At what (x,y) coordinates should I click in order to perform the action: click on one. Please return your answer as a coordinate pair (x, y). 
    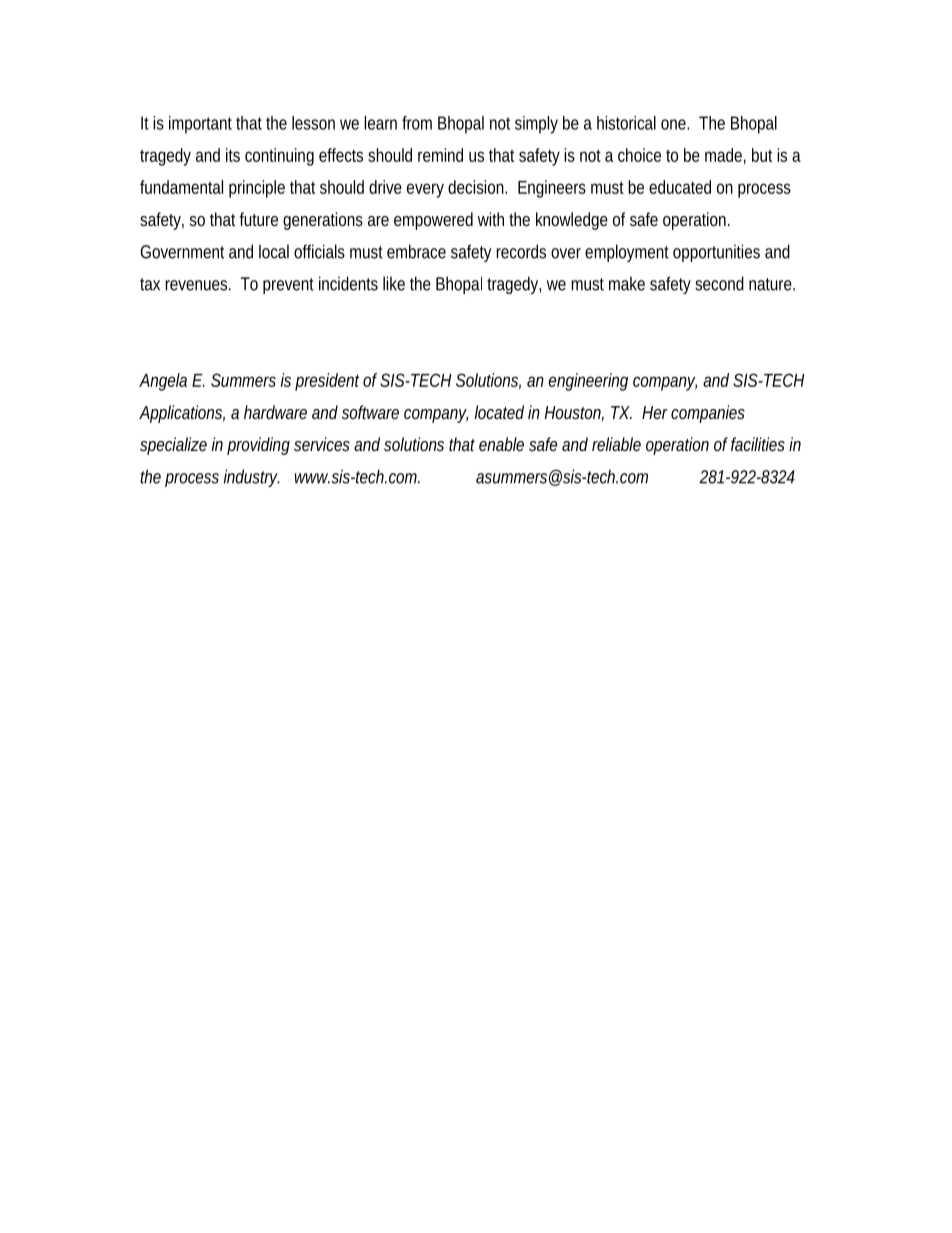
    Looking at the image, I should click on (675, 124).
